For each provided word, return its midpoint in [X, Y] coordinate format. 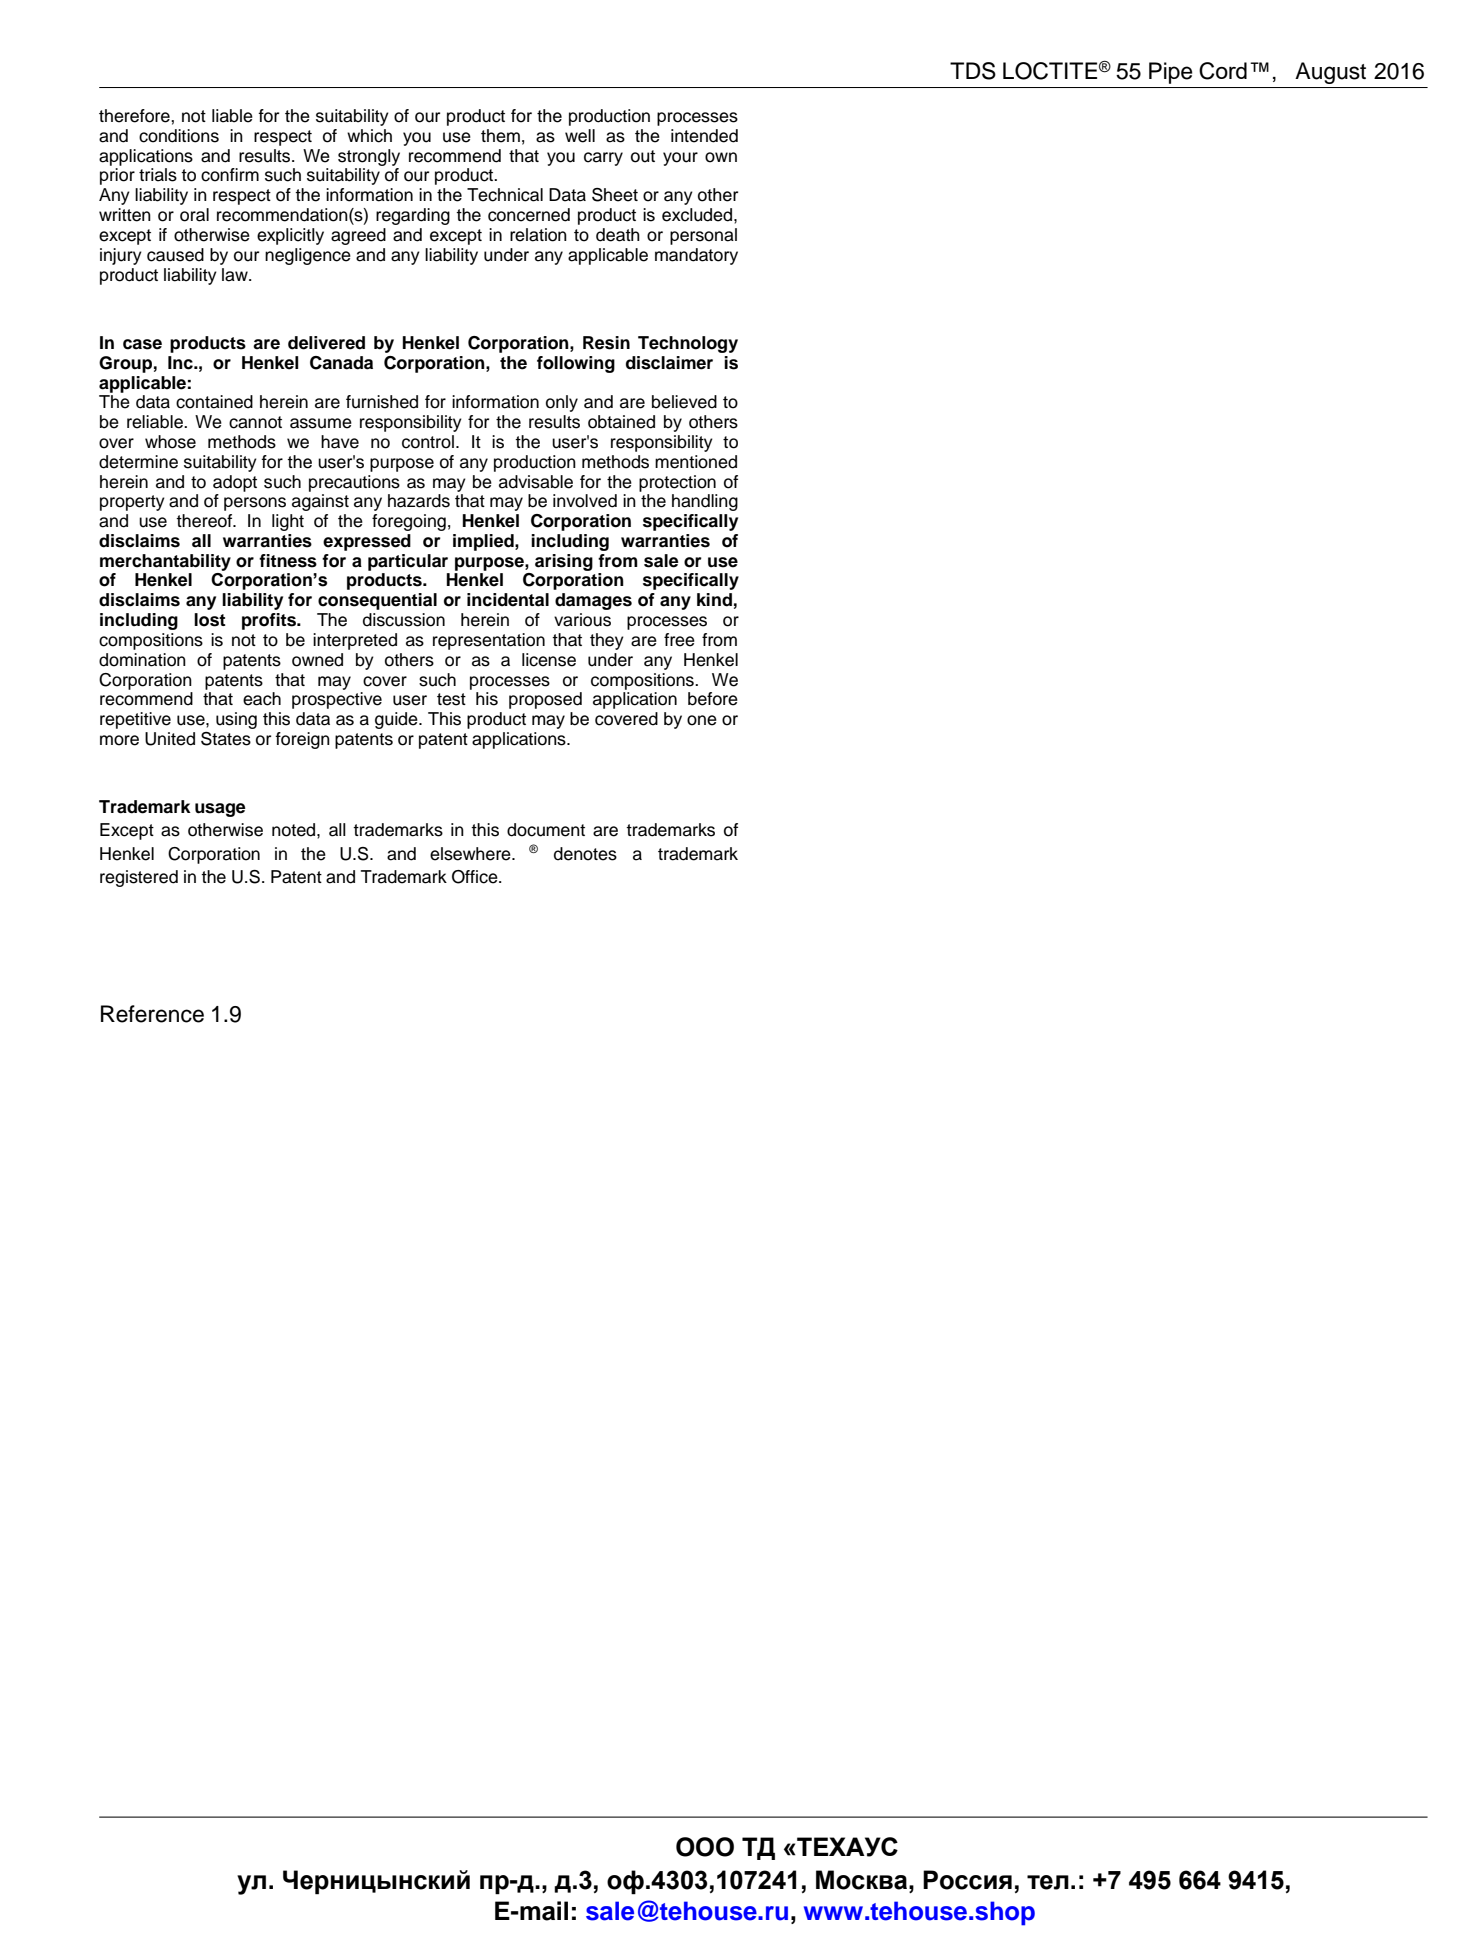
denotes [585, 854]
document [546, 830]
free [679, 640]
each [262, 699]
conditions [179, 136]
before [713, 699]
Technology [688, 344]
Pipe [1170, 73]
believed [684, 402]
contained [214, 402]
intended [704, 136]
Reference [152, 1014]
